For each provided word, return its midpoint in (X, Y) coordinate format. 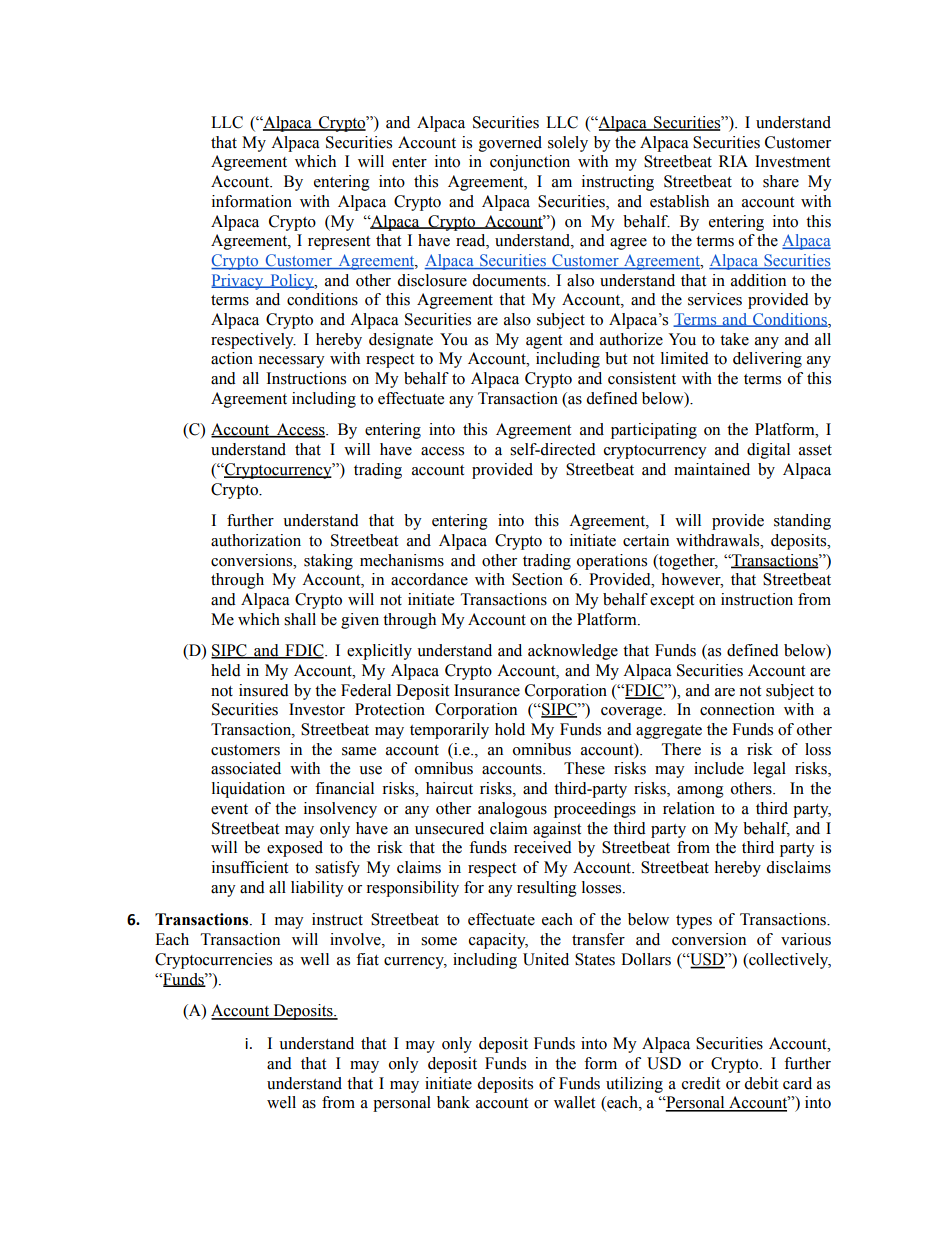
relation (689, 808)
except (672, 602)
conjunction (530, 163)
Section (537, 579)
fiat (367, 959)
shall (300, 619)
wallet (574, 1102)
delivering (767, 360)
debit (761, 1083)
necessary (291, 362)
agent (544, 342)
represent (339, 243)
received (543, 847)
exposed (295, 849)
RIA (733, 161)
